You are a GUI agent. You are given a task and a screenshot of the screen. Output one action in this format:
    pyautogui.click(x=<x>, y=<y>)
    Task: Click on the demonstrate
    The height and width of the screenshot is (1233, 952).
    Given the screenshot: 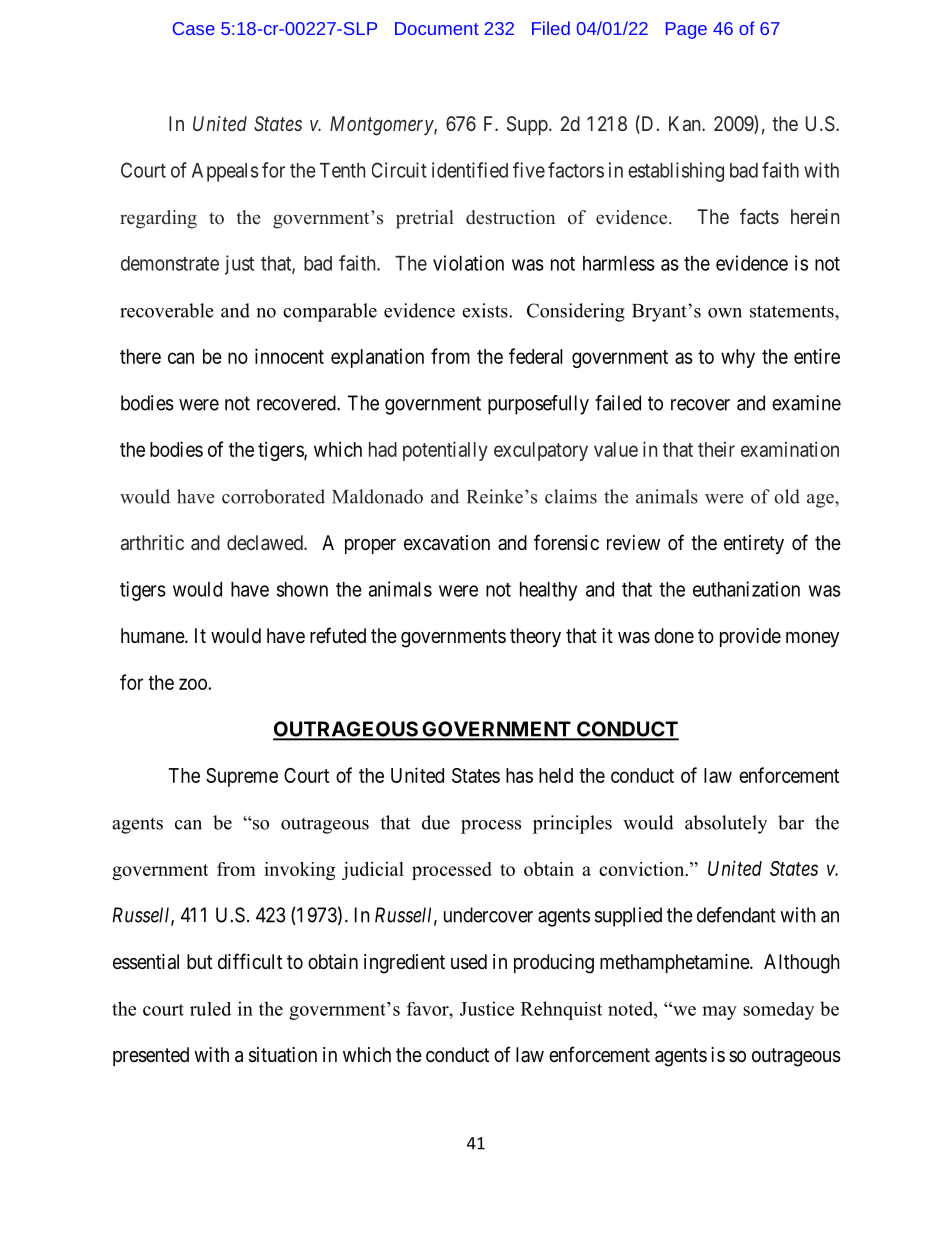 What is the action you would take?
    pyautogui.click(x=170, y=263)
